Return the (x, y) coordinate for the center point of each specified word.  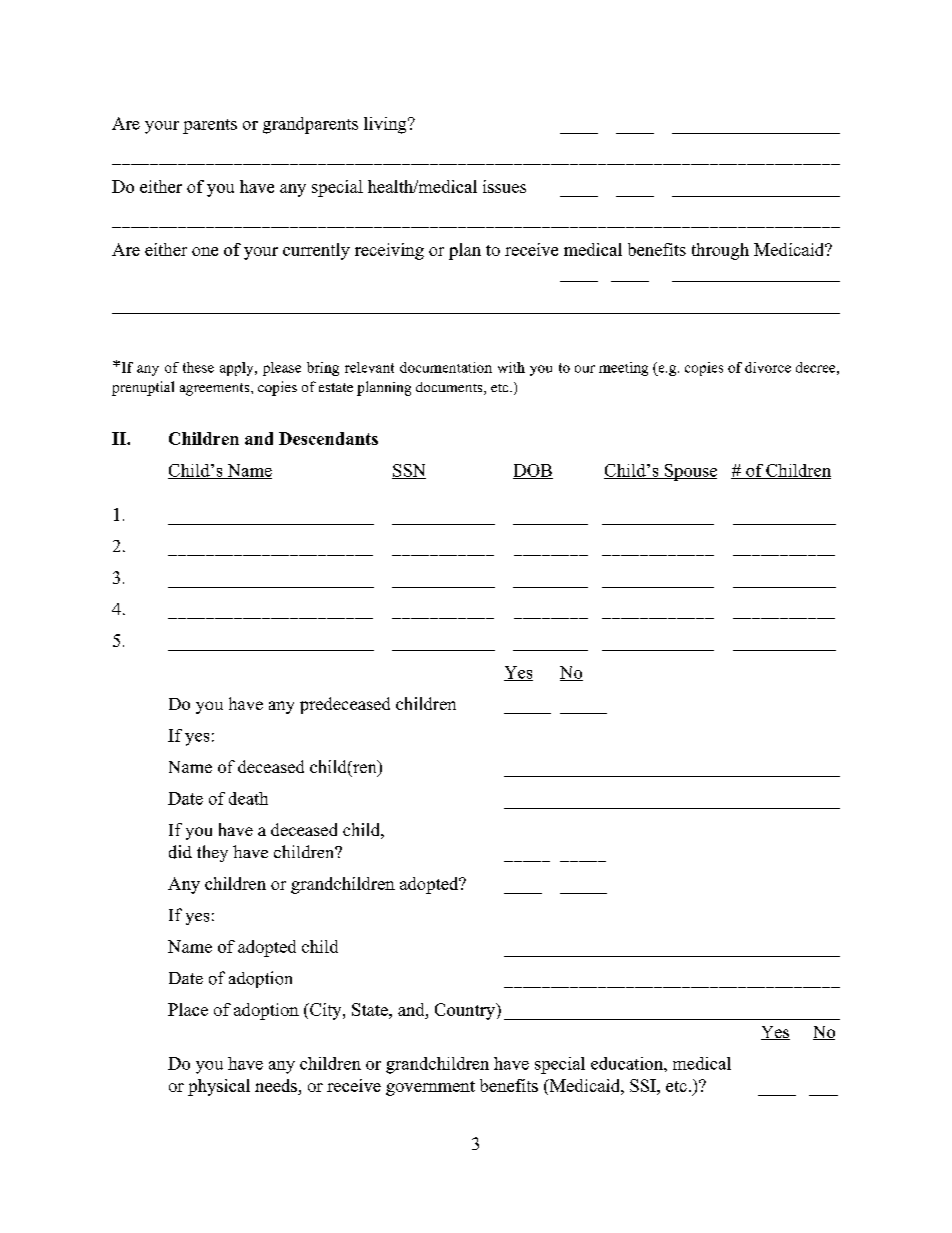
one (205, 251)
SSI (644, 1085)
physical (219, 1087)
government (430, 1088)
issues (504, 186)
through (720, 251)
